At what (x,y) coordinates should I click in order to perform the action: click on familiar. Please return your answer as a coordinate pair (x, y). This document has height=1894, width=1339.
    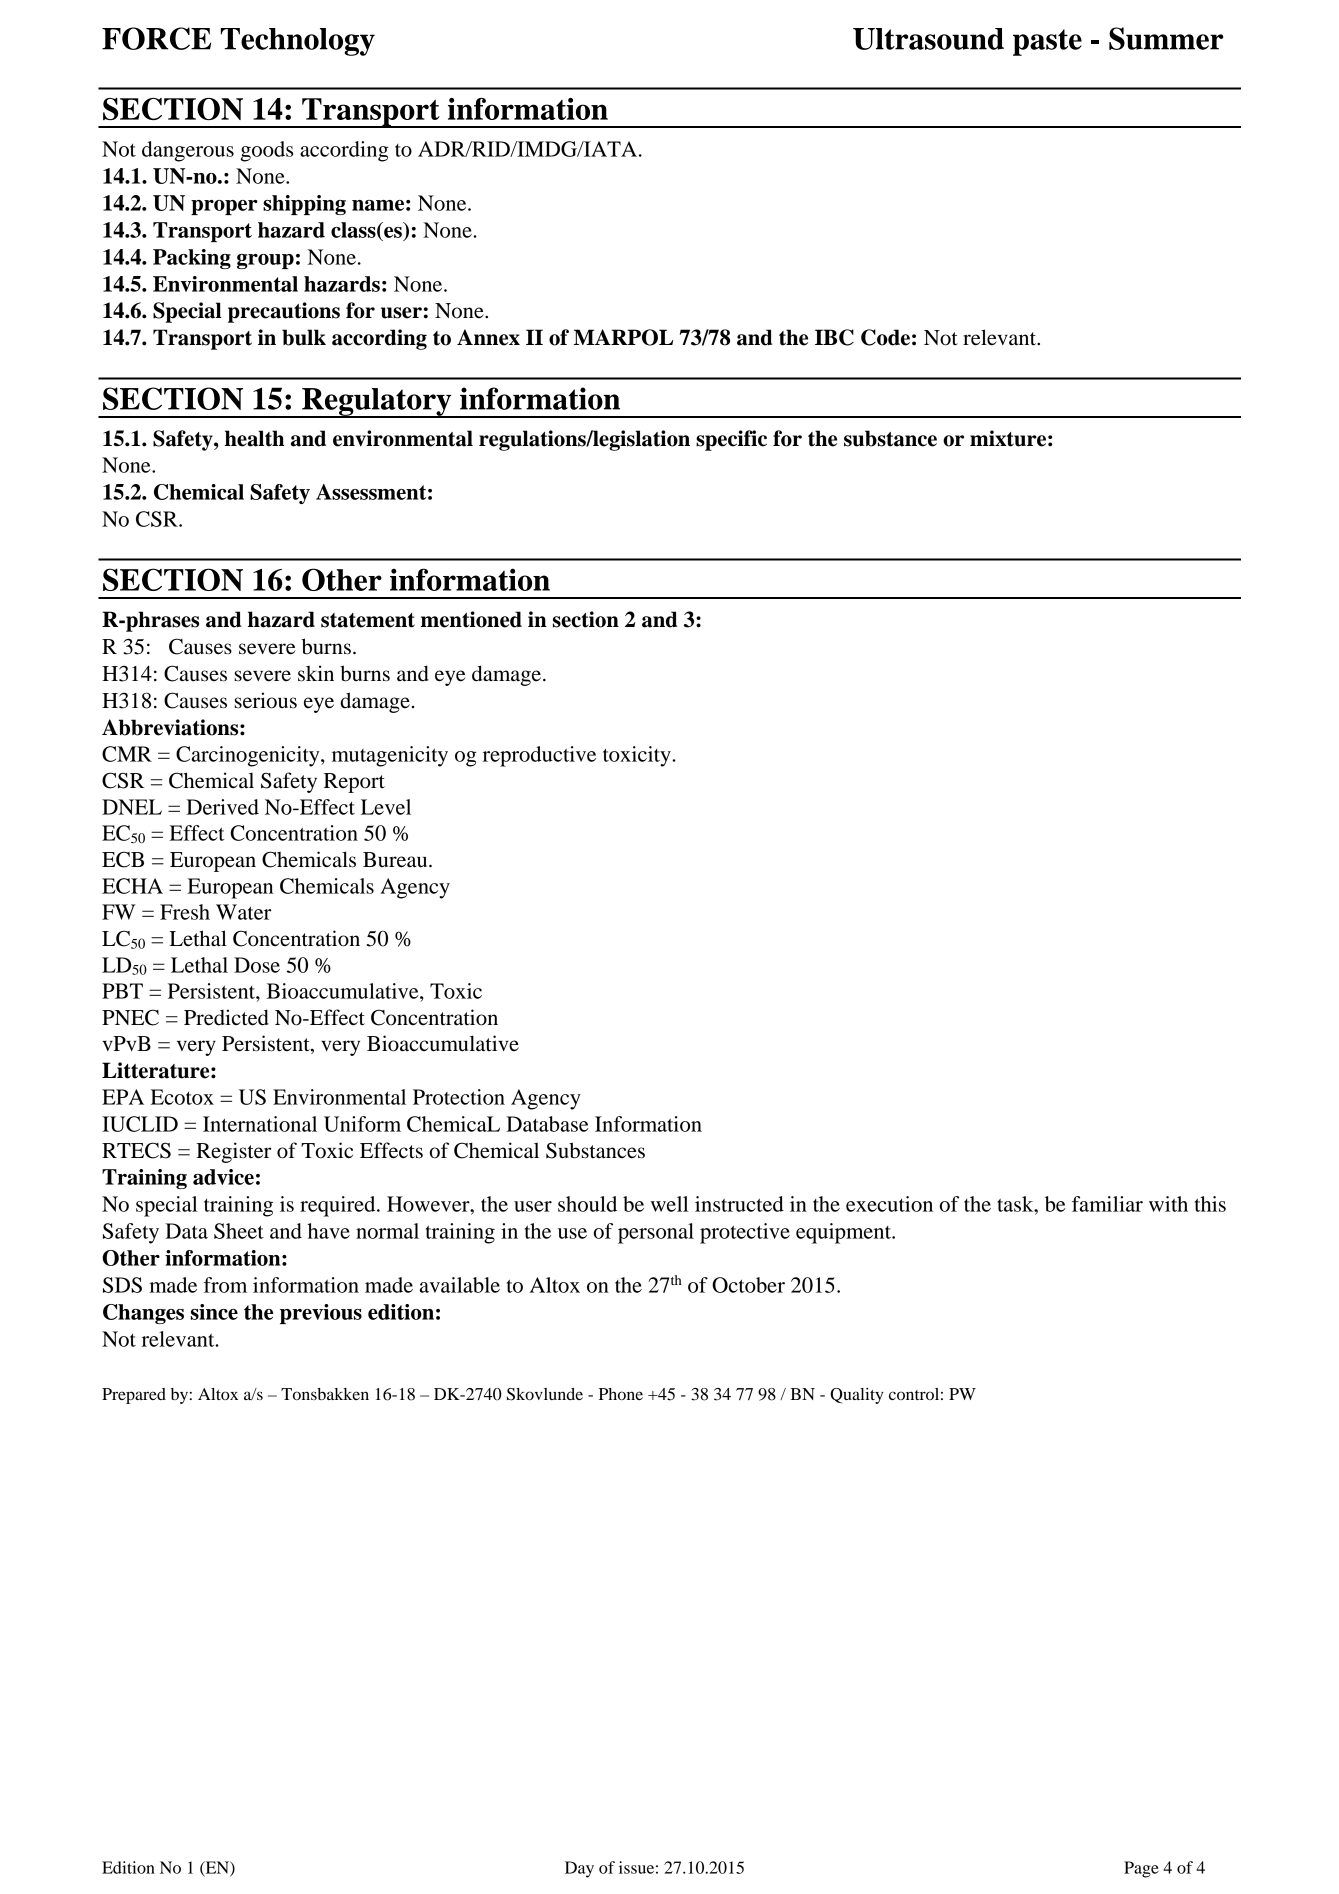
    Looking at the image, I should click on (1107, 1204).
